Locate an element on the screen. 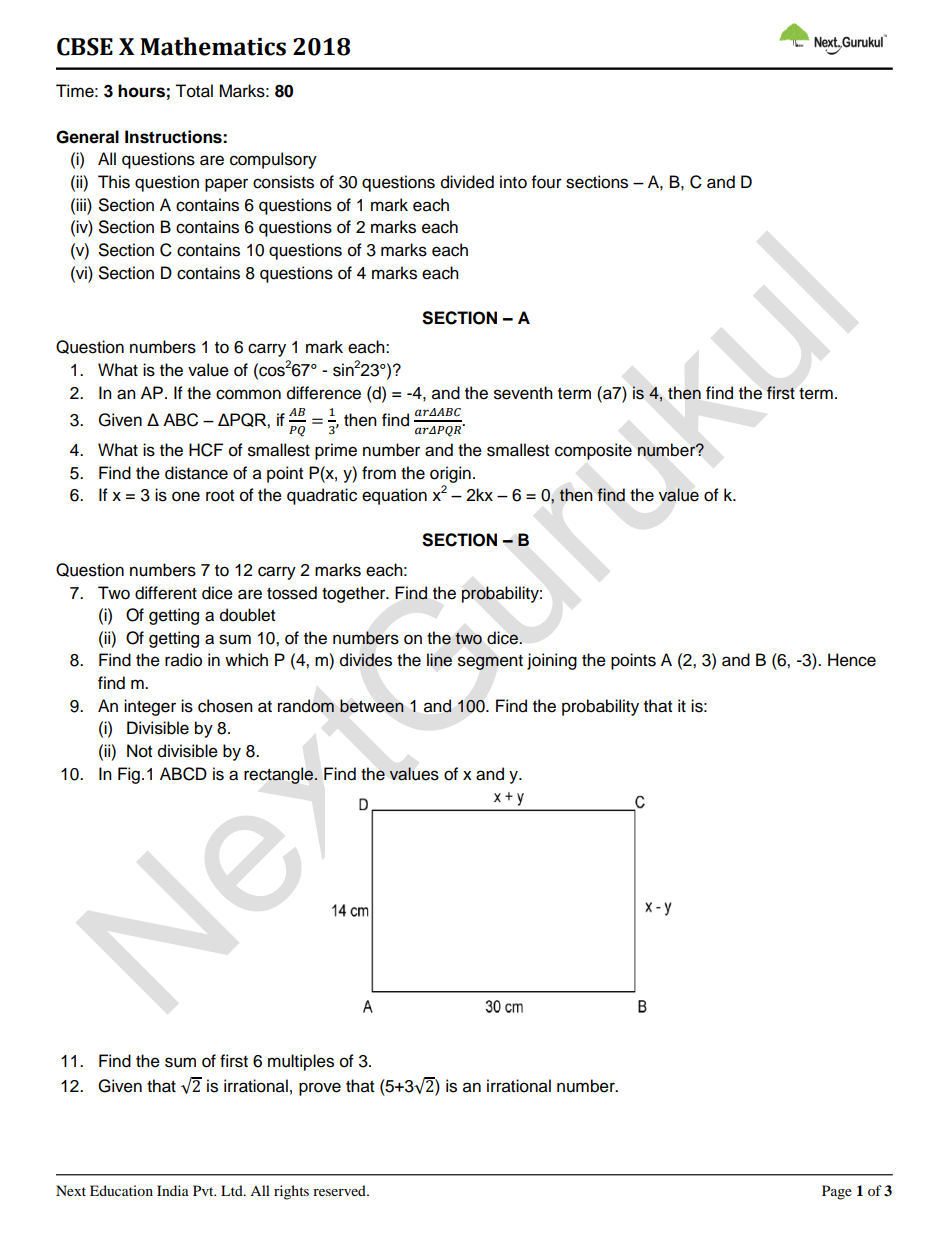 This screenshot has height=1233, width=952. divided is located at coordinates (467, 182).
